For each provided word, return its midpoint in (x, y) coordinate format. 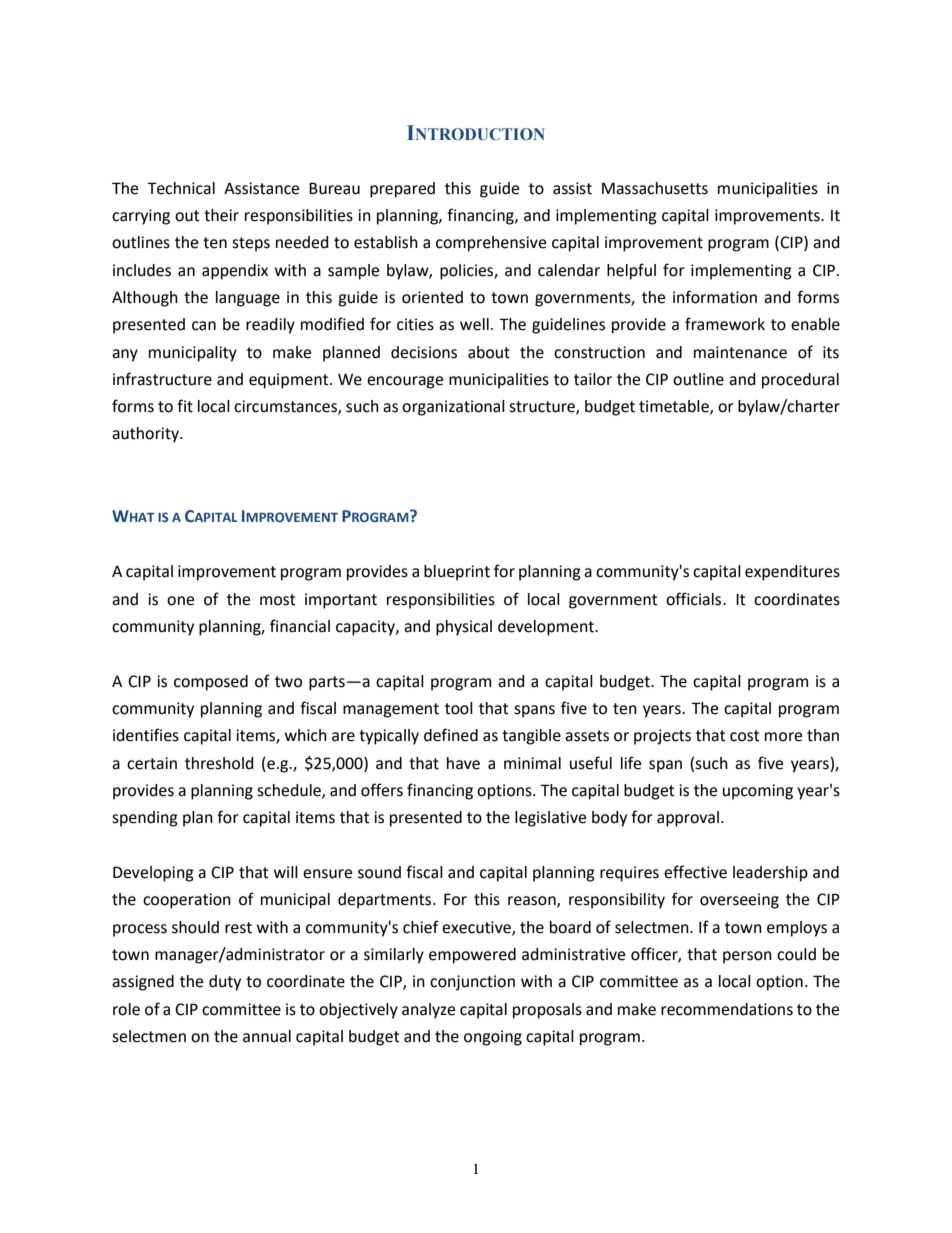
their (221, 215)
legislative (550, 819)
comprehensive (491, 244)
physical (464, 628)
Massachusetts (655, 188)
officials (695, 599)
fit (185, 406)
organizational (453, 408)
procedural (800, 381)
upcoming (758, 792)
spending (145, 819)
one (180, 601)
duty (225, 983)
